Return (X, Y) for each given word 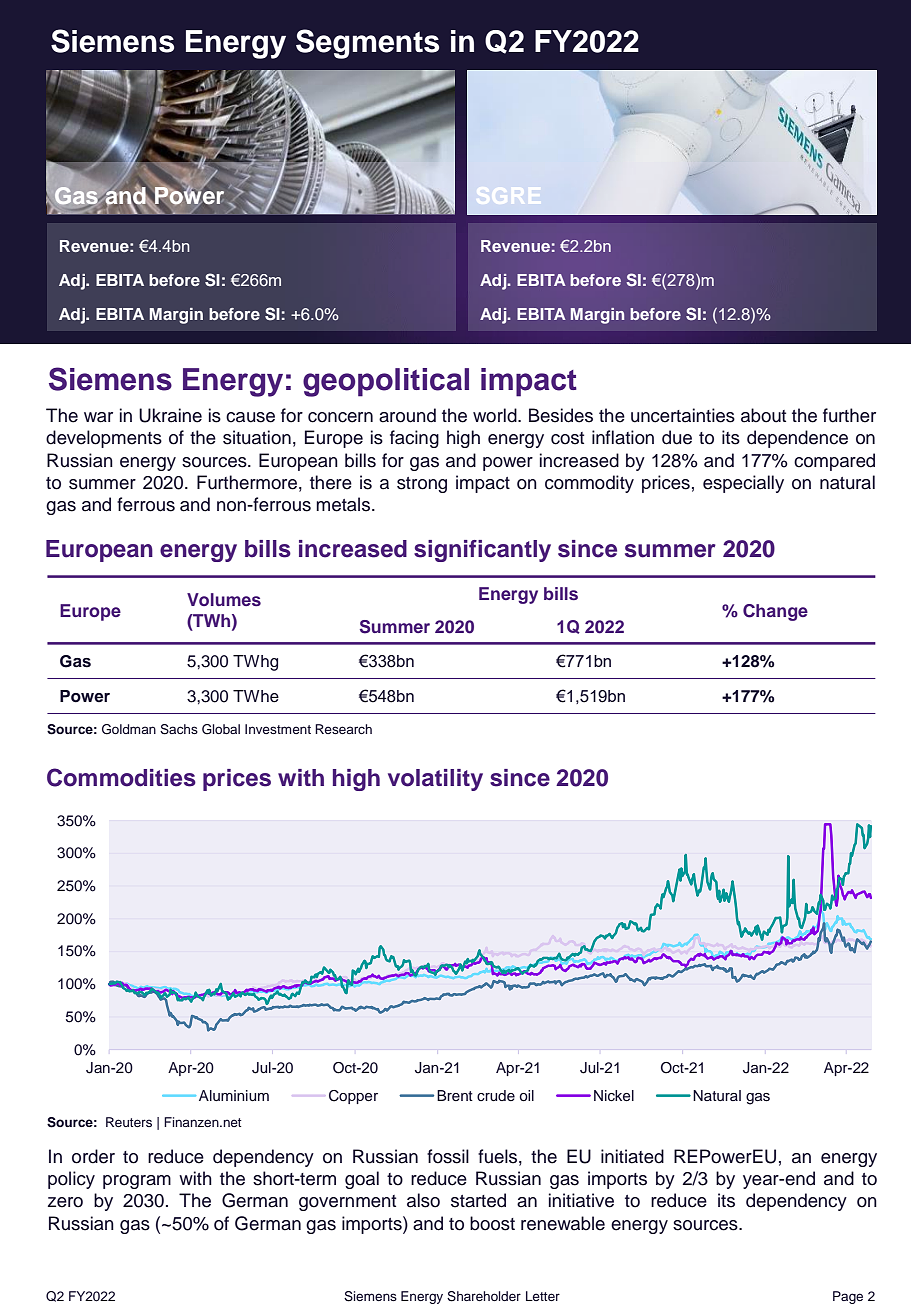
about (763, 415)
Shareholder (484, 1296)
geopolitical (386, 382)
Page (848, 1297)
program (137, 1182)
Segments (367, 44)
